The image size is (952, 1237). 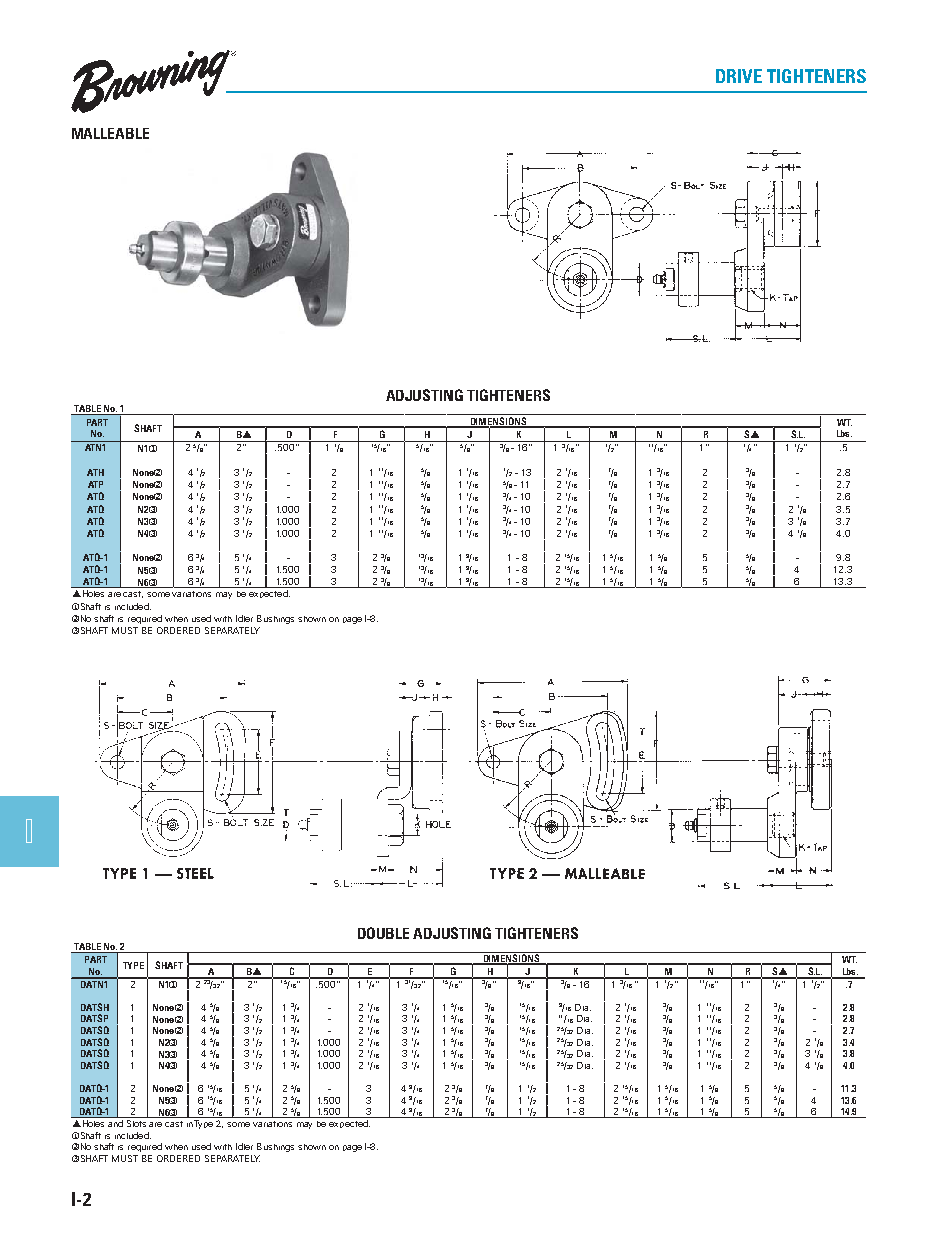 I want to click on DRIVE, so click(x=739, y=76).
